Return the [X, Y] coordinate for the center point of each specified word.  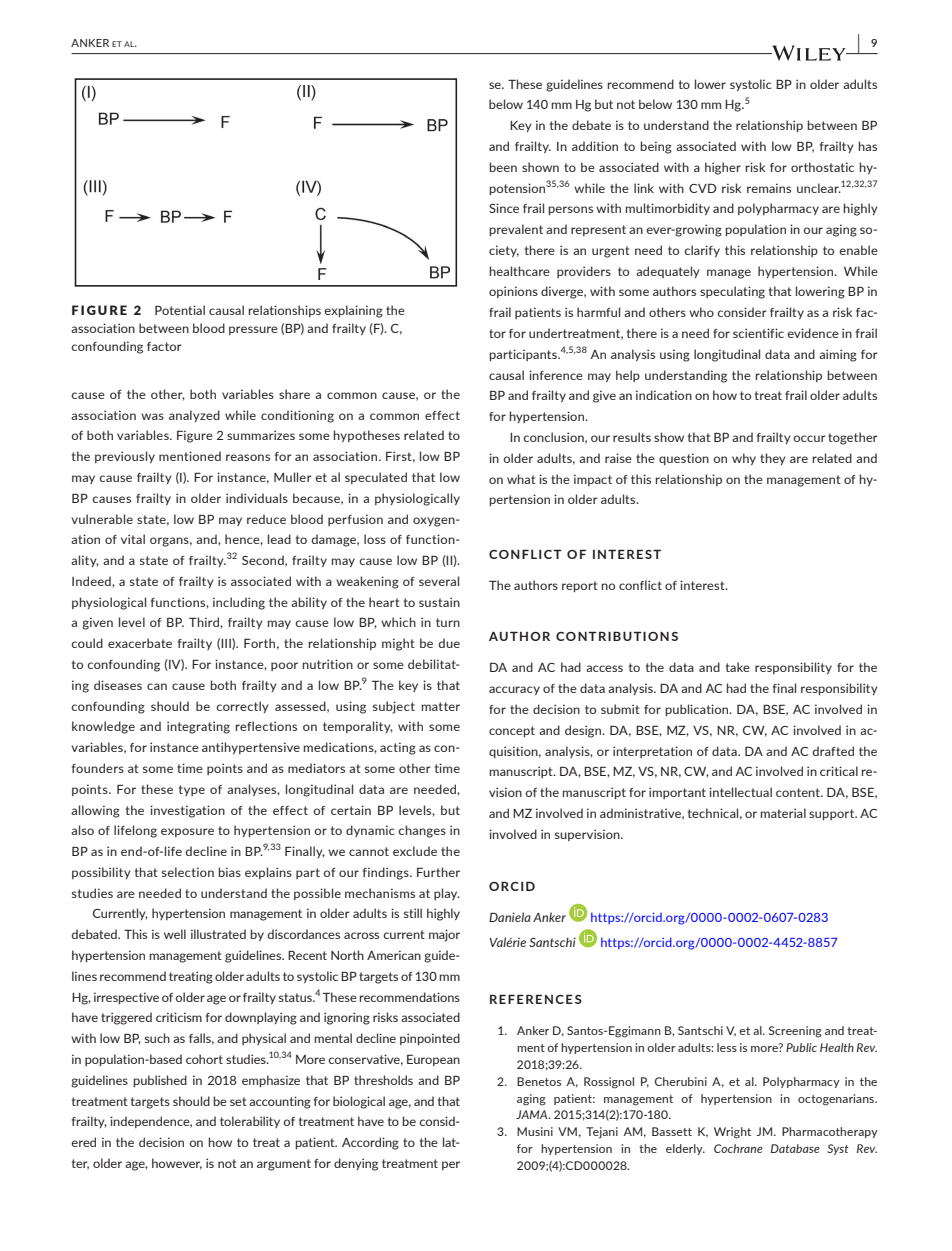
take [738, 667]
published [160, 1081]
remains [769, 188]
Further [438, 872]
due [449, 643]
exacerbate [140, 643]
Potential [180, 310]
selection [188, 872]
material [783, 813]
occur [809, 438]
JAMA [533, 1114]
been [503, 167]
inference [556, 375]
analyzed [194, 416]
